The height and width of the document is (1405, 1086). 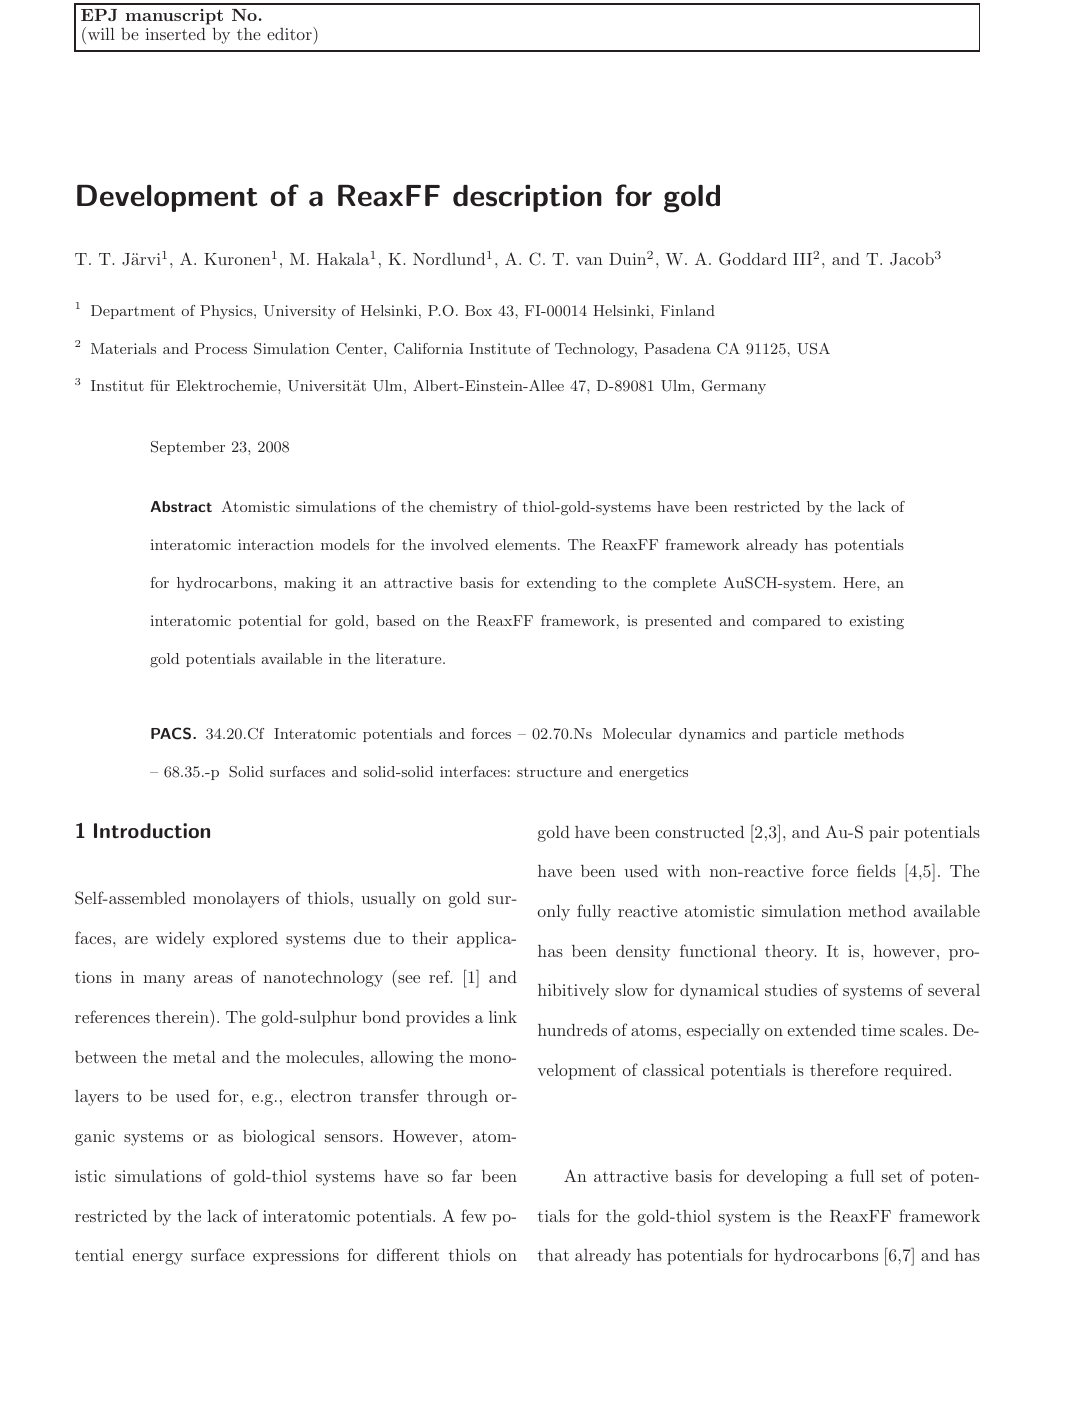 What do you see at coordinates (180, 940) in the document?
I see `widely` at bounding box center [180, 940].
